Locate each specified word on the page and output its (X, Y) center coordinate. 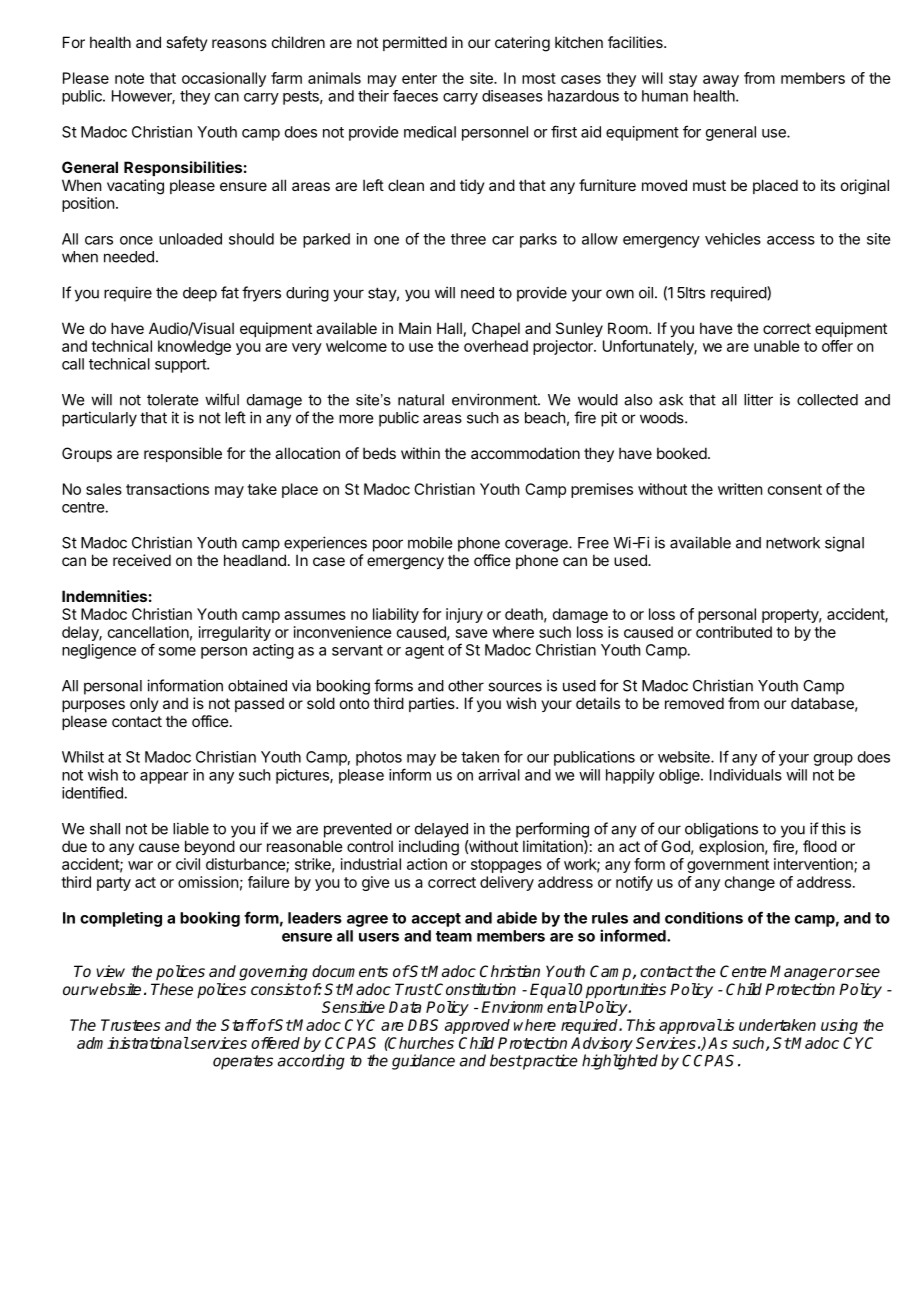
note (129, 78)
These (172, 989)
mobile (430, 542)
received (142, 560)
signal (844, 544)
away (721, 81)
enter (419, 78)
